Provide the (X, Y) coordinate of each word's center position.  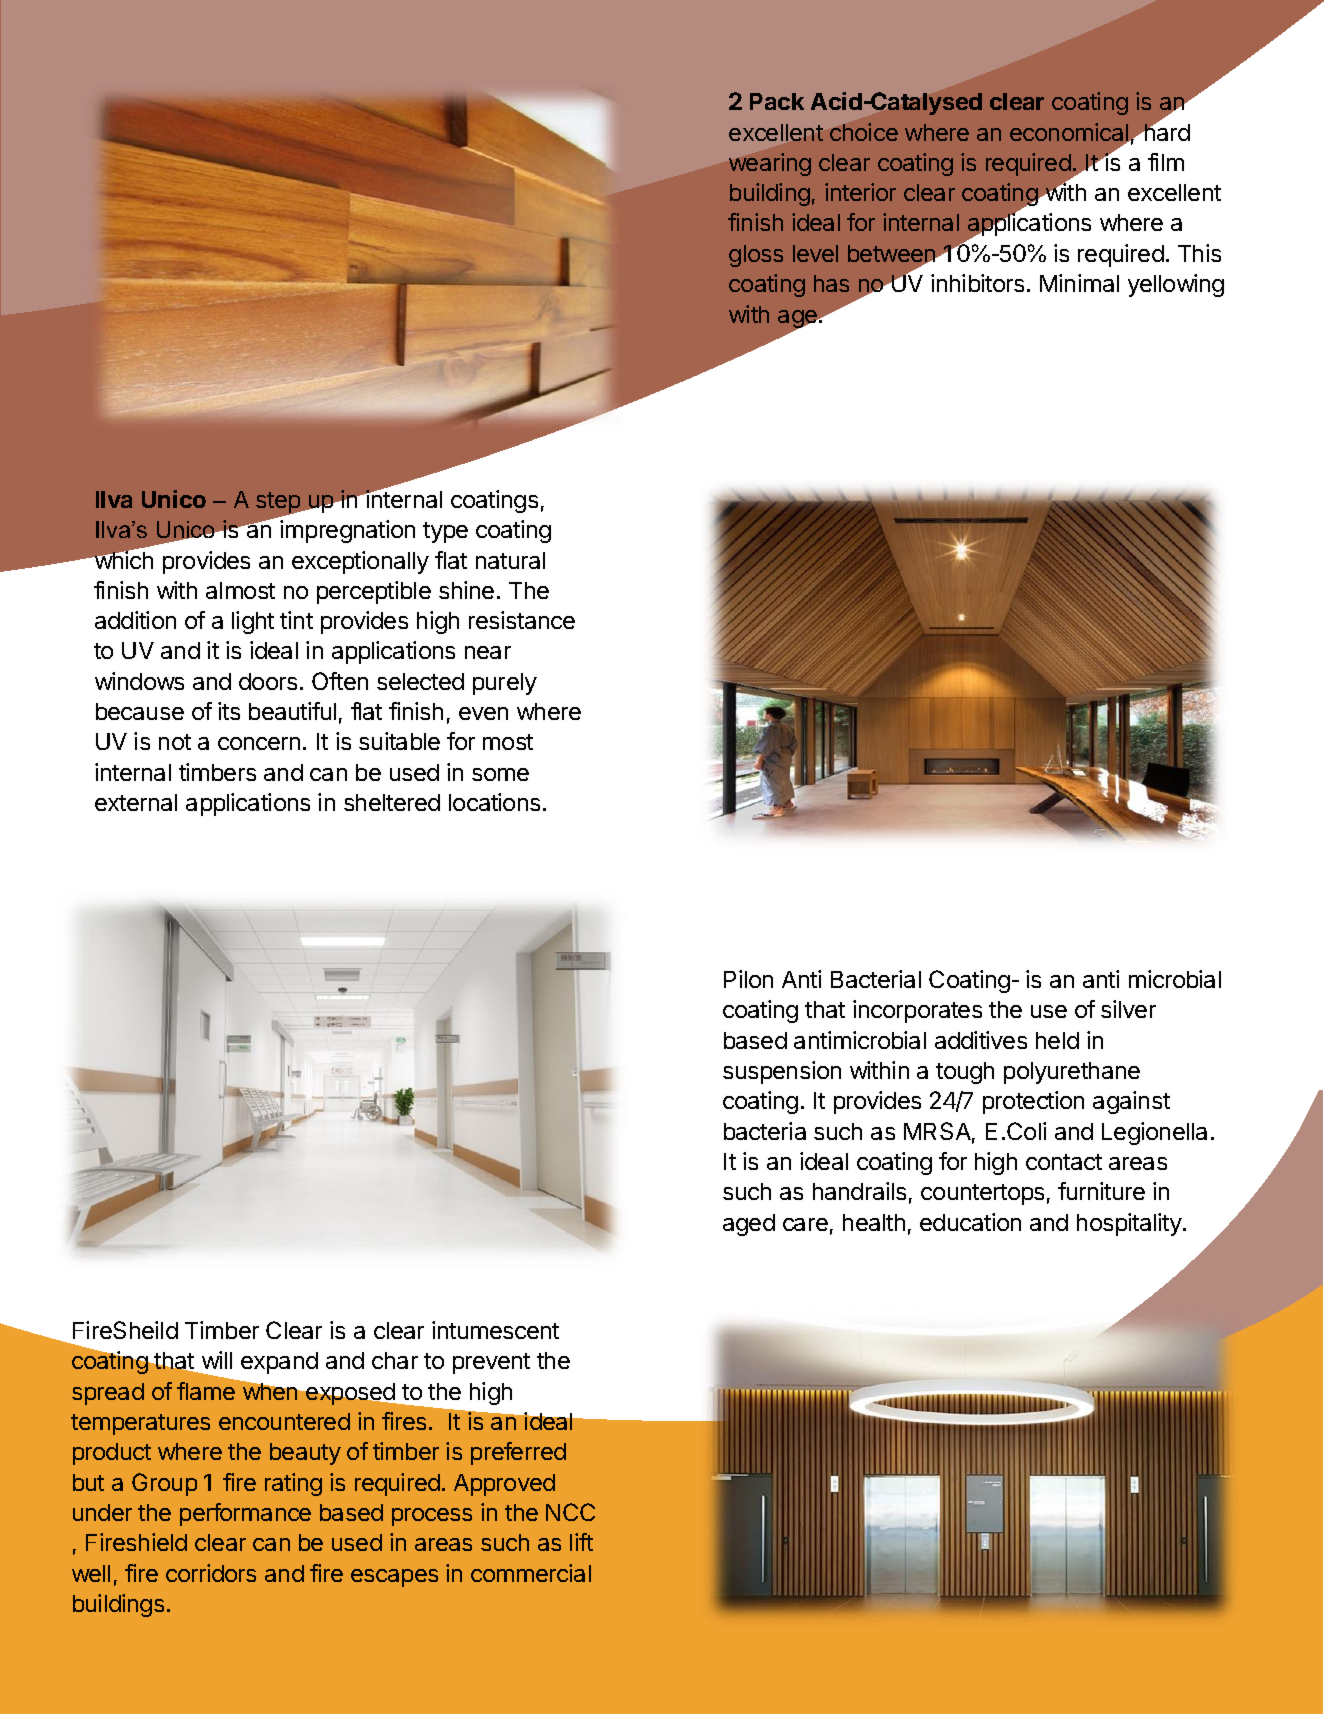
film (1166, 162)
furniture (1101, 1191)
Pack (777, 101)
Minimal (1079, 283)
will (217, 1360)
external (136, 802)
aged (749, 1225)
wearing (770, 164)
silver (1128, 1009)
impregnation (347, 531)
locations (494, 802)
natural (510, 560)
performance (245, 1514)
